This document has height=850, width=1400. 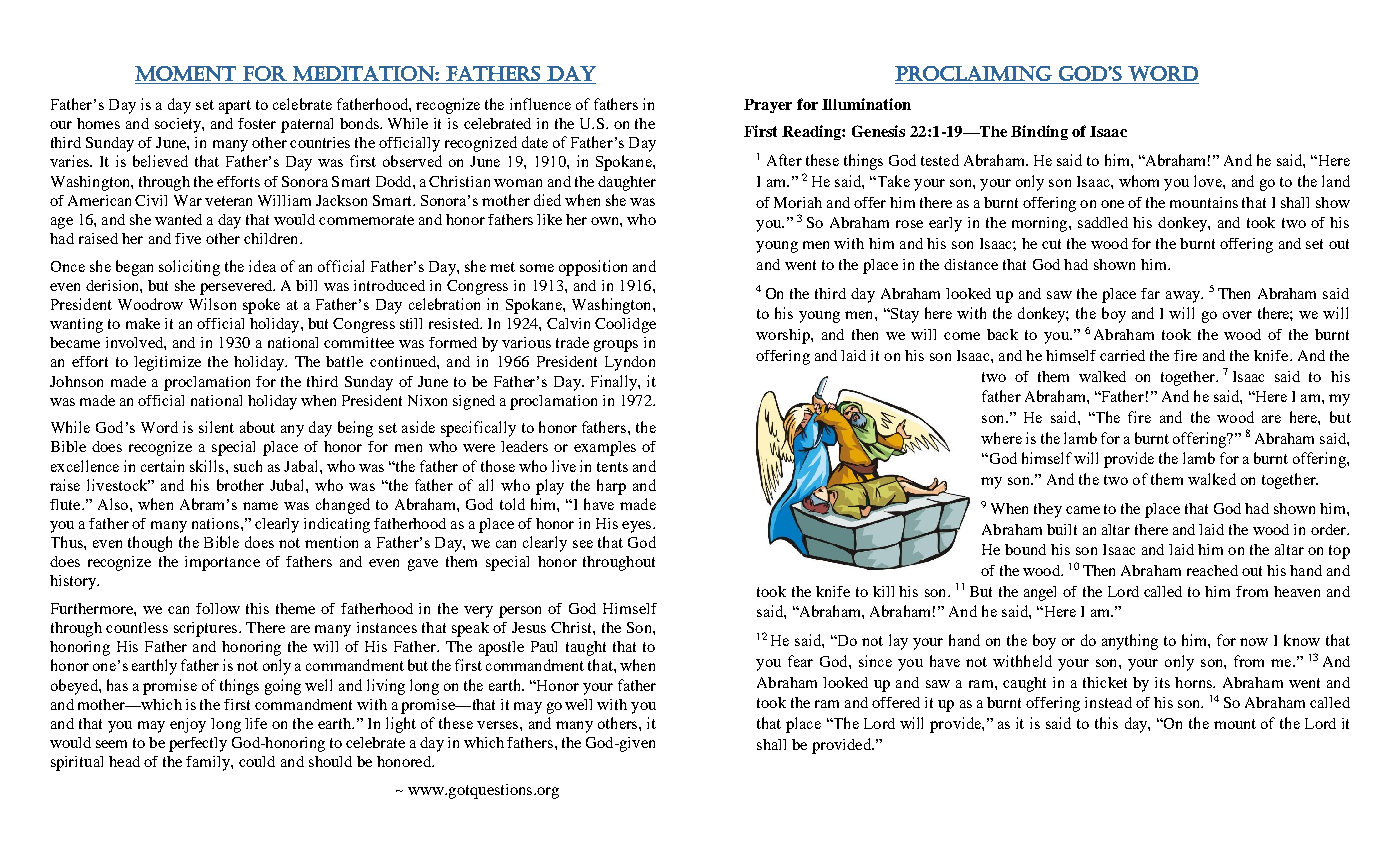 I want to click on far, so click(x=1150, y=293).
